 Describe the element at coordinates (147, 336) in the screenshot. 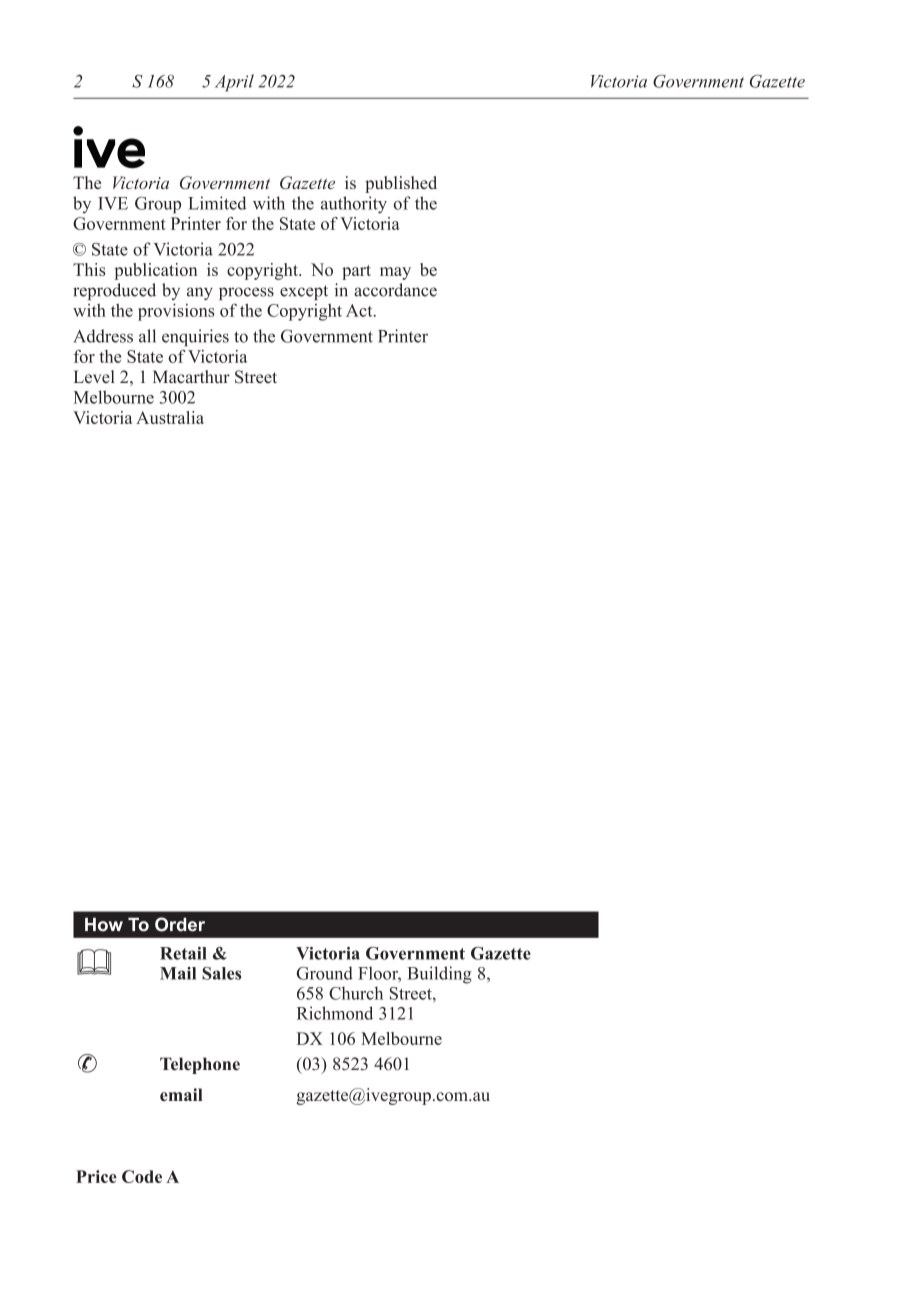

I see `all` at that location.
